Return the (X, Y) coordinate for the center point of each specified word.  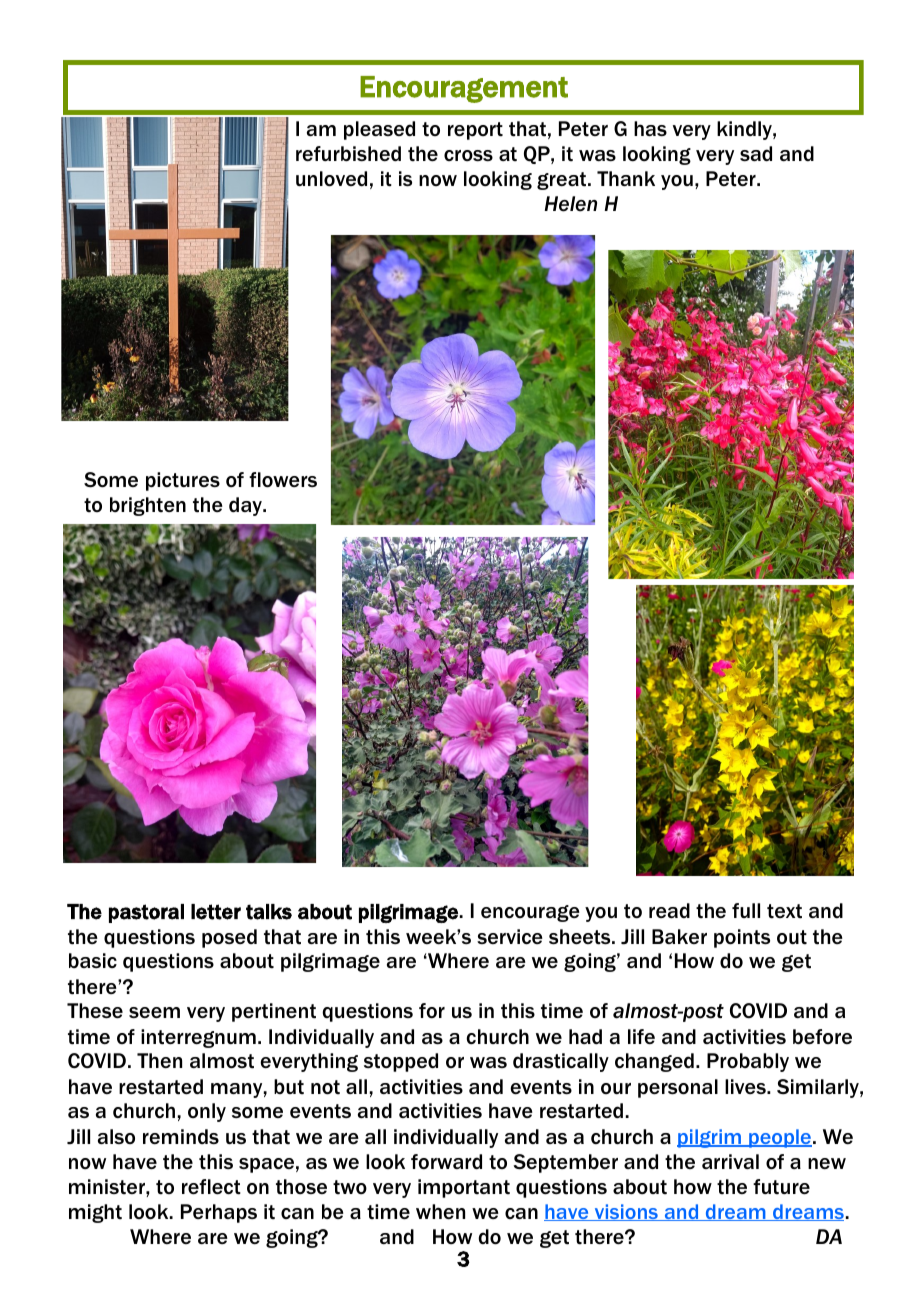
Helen (570, 204)
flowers (283, 480)
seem (154, 1013)
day (246, 506)
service (510, 936)
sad (756, 153)
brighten (148, 506)
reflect (211, 1187)
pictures (183, 481)
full (746, 910)
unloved (331, 179)
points (742, 938)
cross (468, 155)
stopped (401, 1062)
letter (216, 912)
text (784, 911)
